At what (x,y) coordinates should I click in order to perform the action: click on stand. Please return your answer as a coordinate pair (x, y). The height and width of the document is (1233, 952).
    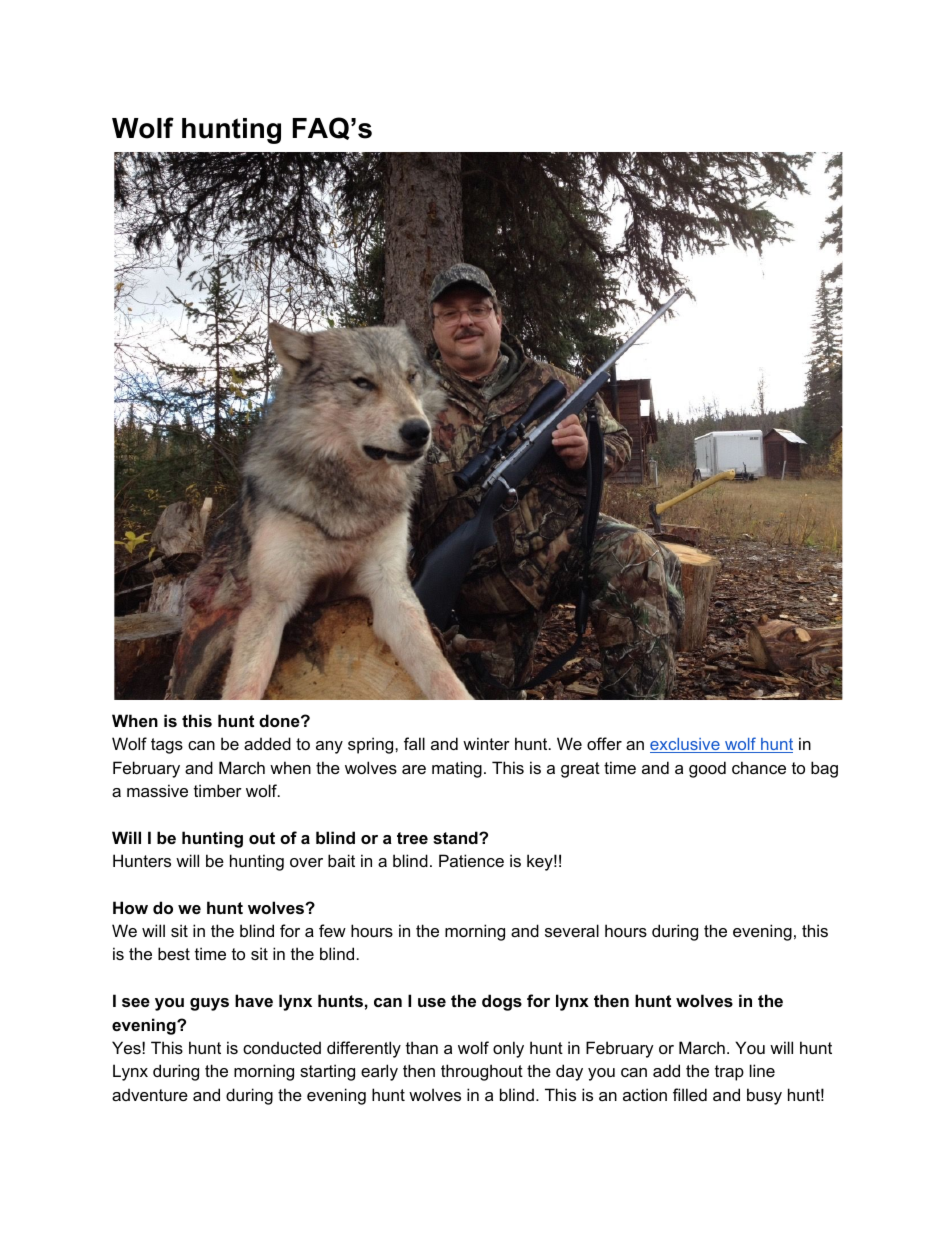
    Looking at the image, I should click on (456, 837).
